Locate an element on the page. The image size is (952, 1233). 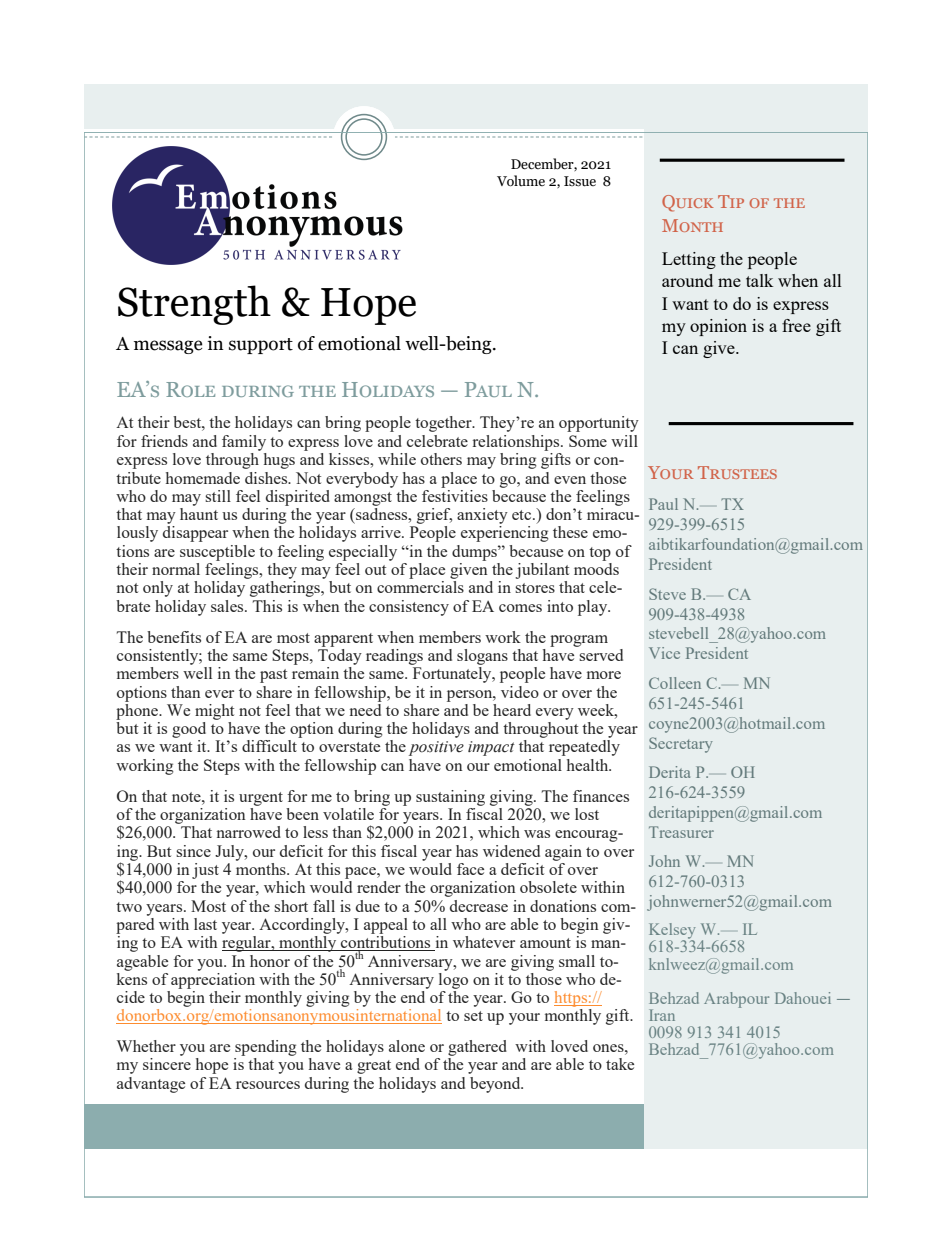
Trustees is located at coordinates (737, 472).
